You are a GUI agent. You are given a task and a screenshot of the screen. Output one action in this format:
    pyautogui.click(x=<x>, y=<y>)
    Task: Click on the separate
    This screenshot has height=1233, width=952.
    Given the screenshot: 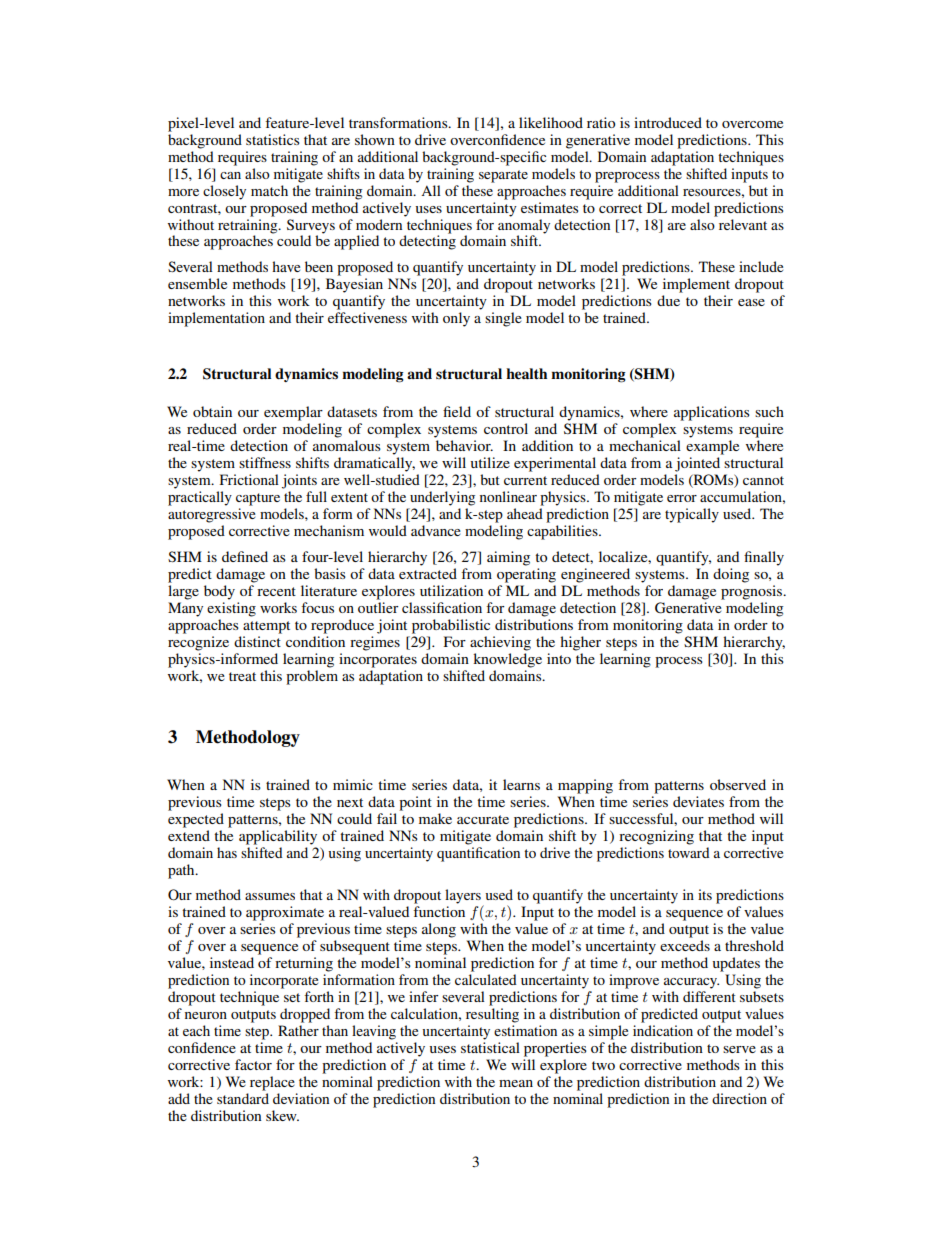 What is the action you would take?
    pyautogui.click(x=503, y=176)
